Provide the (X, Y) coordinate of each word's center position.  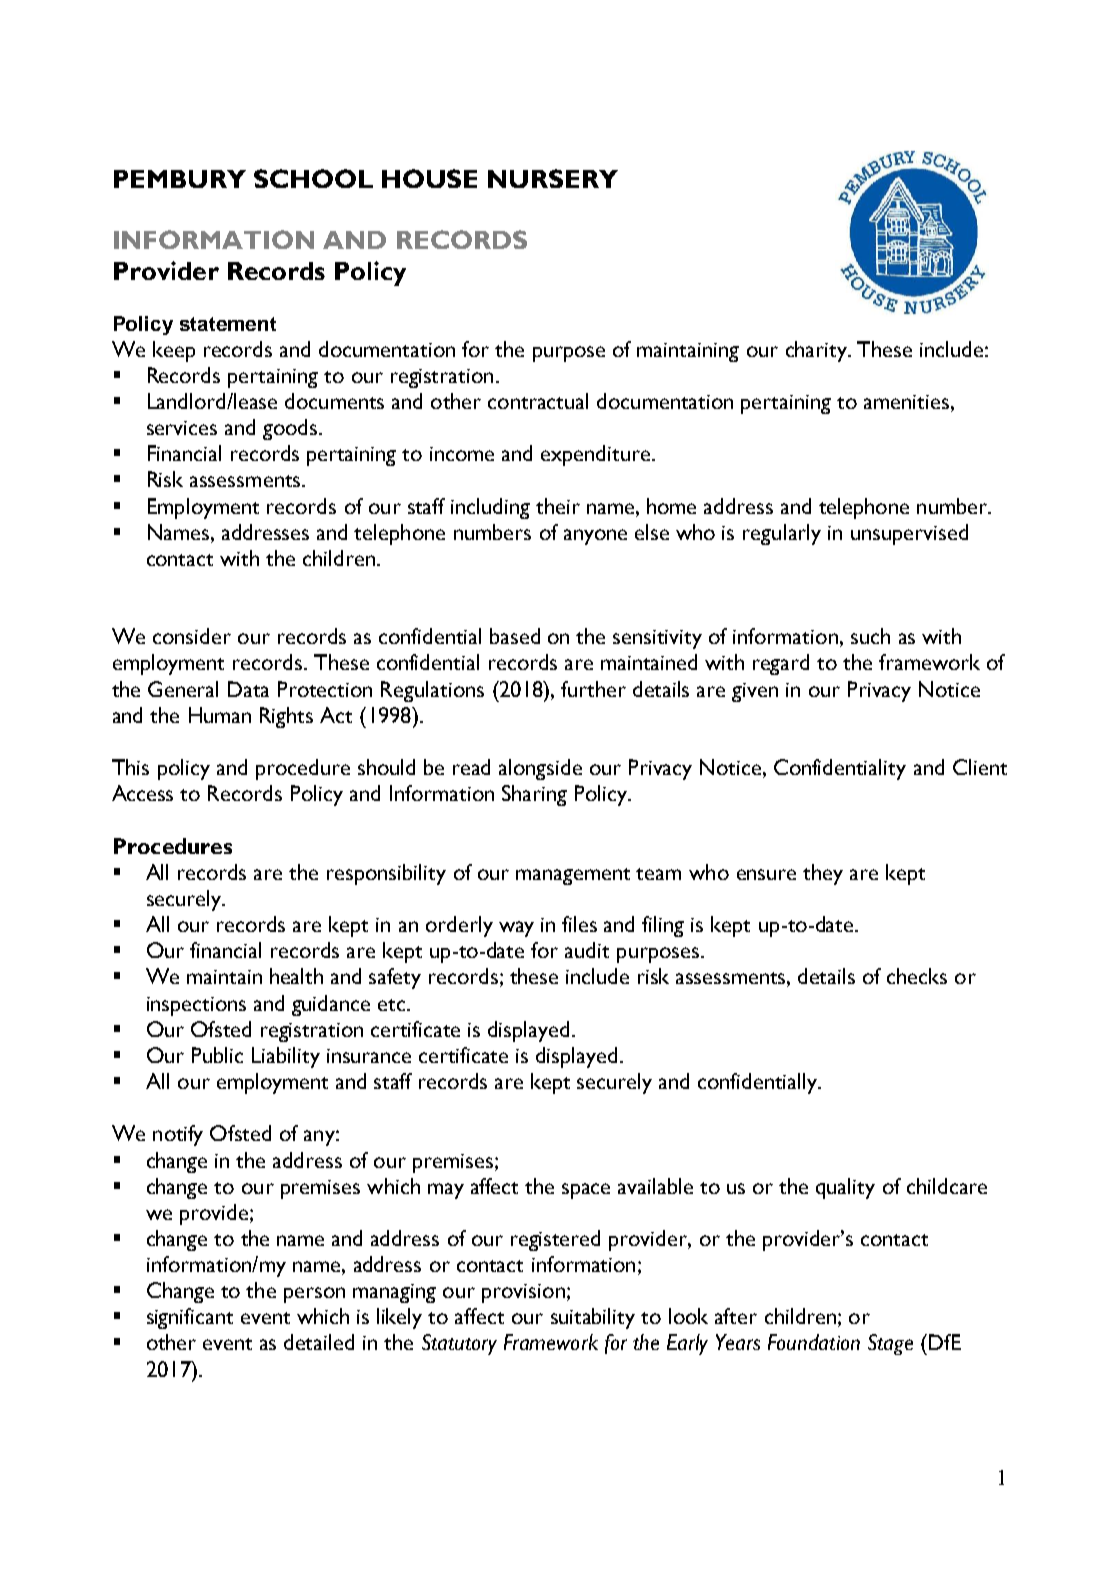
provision (523, 1293)
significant (190, 1318)
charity (818, 351)
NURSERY (553, 178)
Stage (890, 1344)
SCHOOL (313, 178)
